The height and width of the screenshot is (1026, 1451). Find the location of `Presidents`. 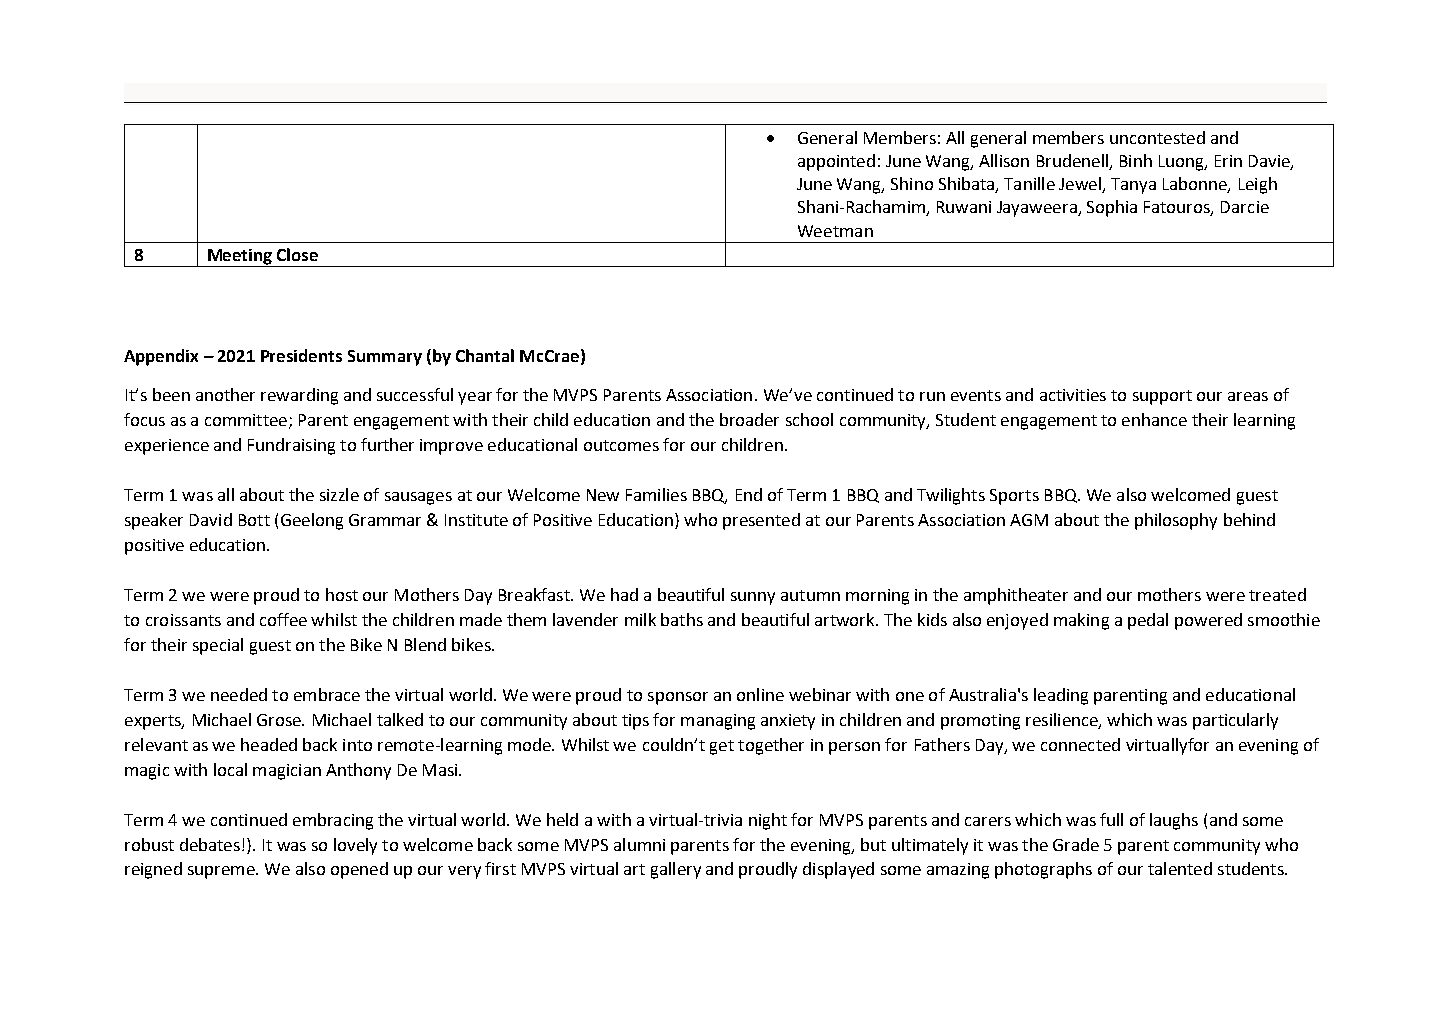

Presidents is located at coordinates (301, 355).
